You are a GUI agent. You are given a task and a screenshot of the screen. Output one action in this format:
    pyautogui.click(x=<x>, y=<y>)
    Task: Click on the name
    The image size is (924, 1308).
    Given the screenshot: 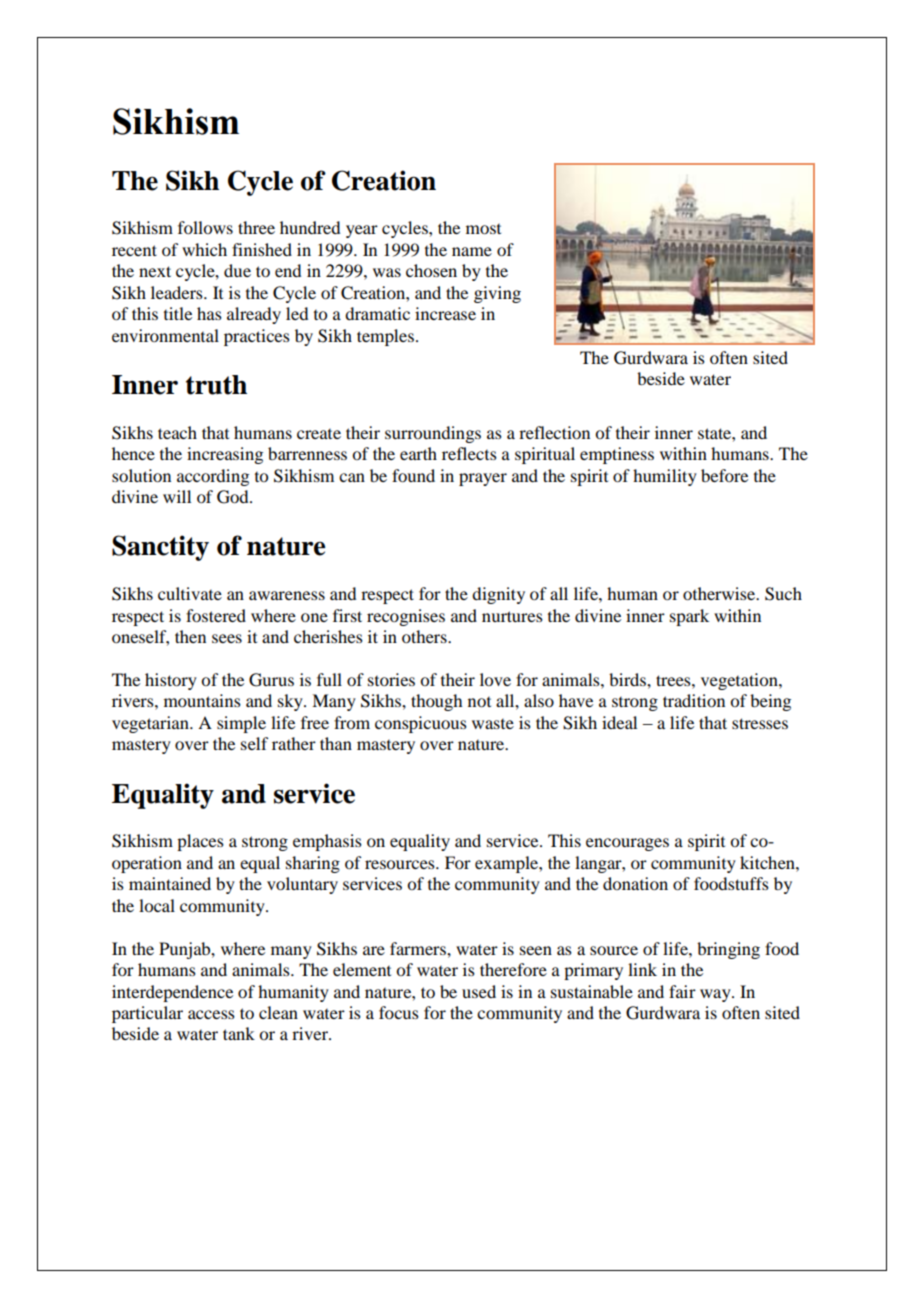 What is the action you would take?
    pyautogui.click(x=472, y=251)
